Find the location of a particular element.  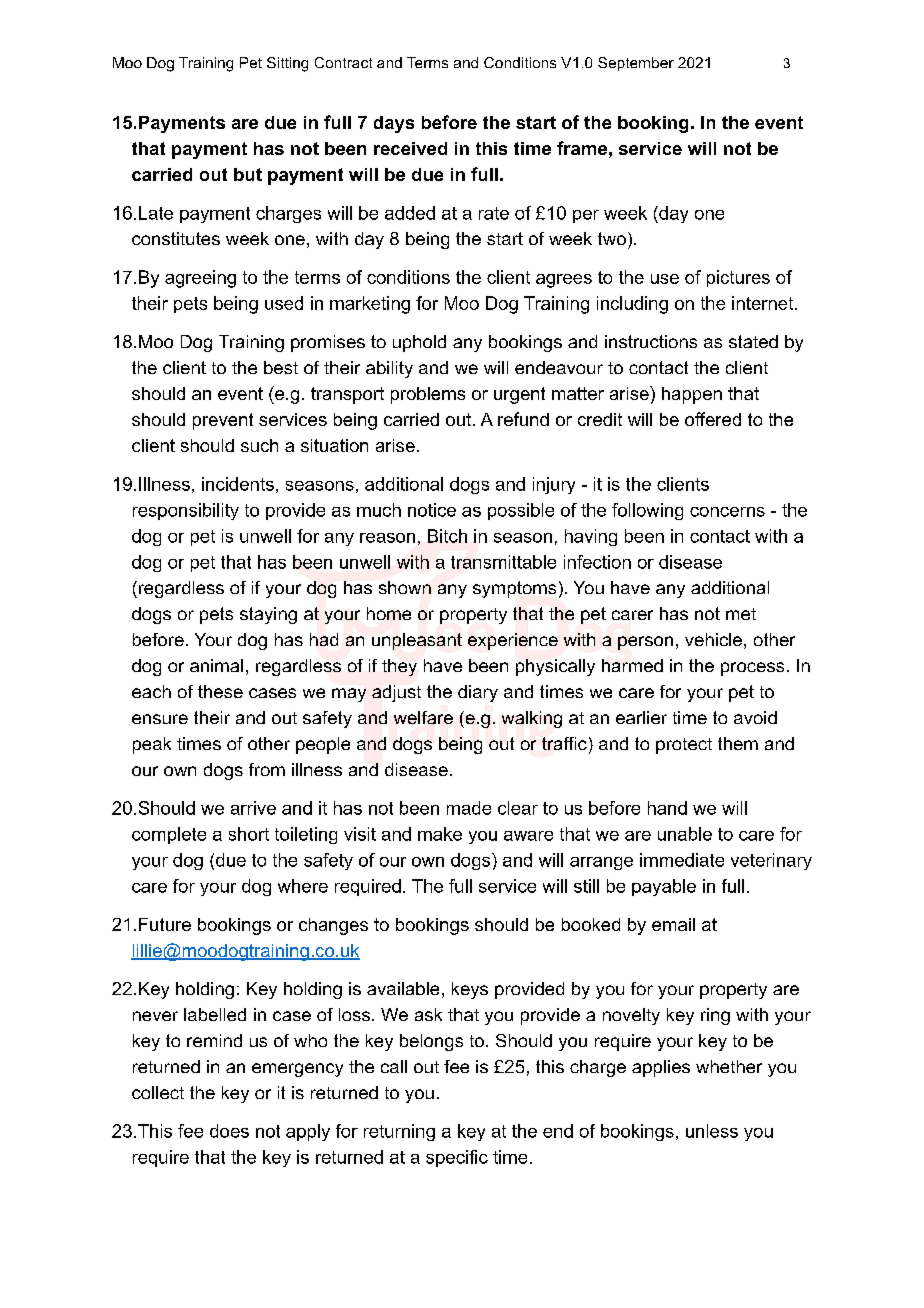

short is located at coordinates (249, 834).
